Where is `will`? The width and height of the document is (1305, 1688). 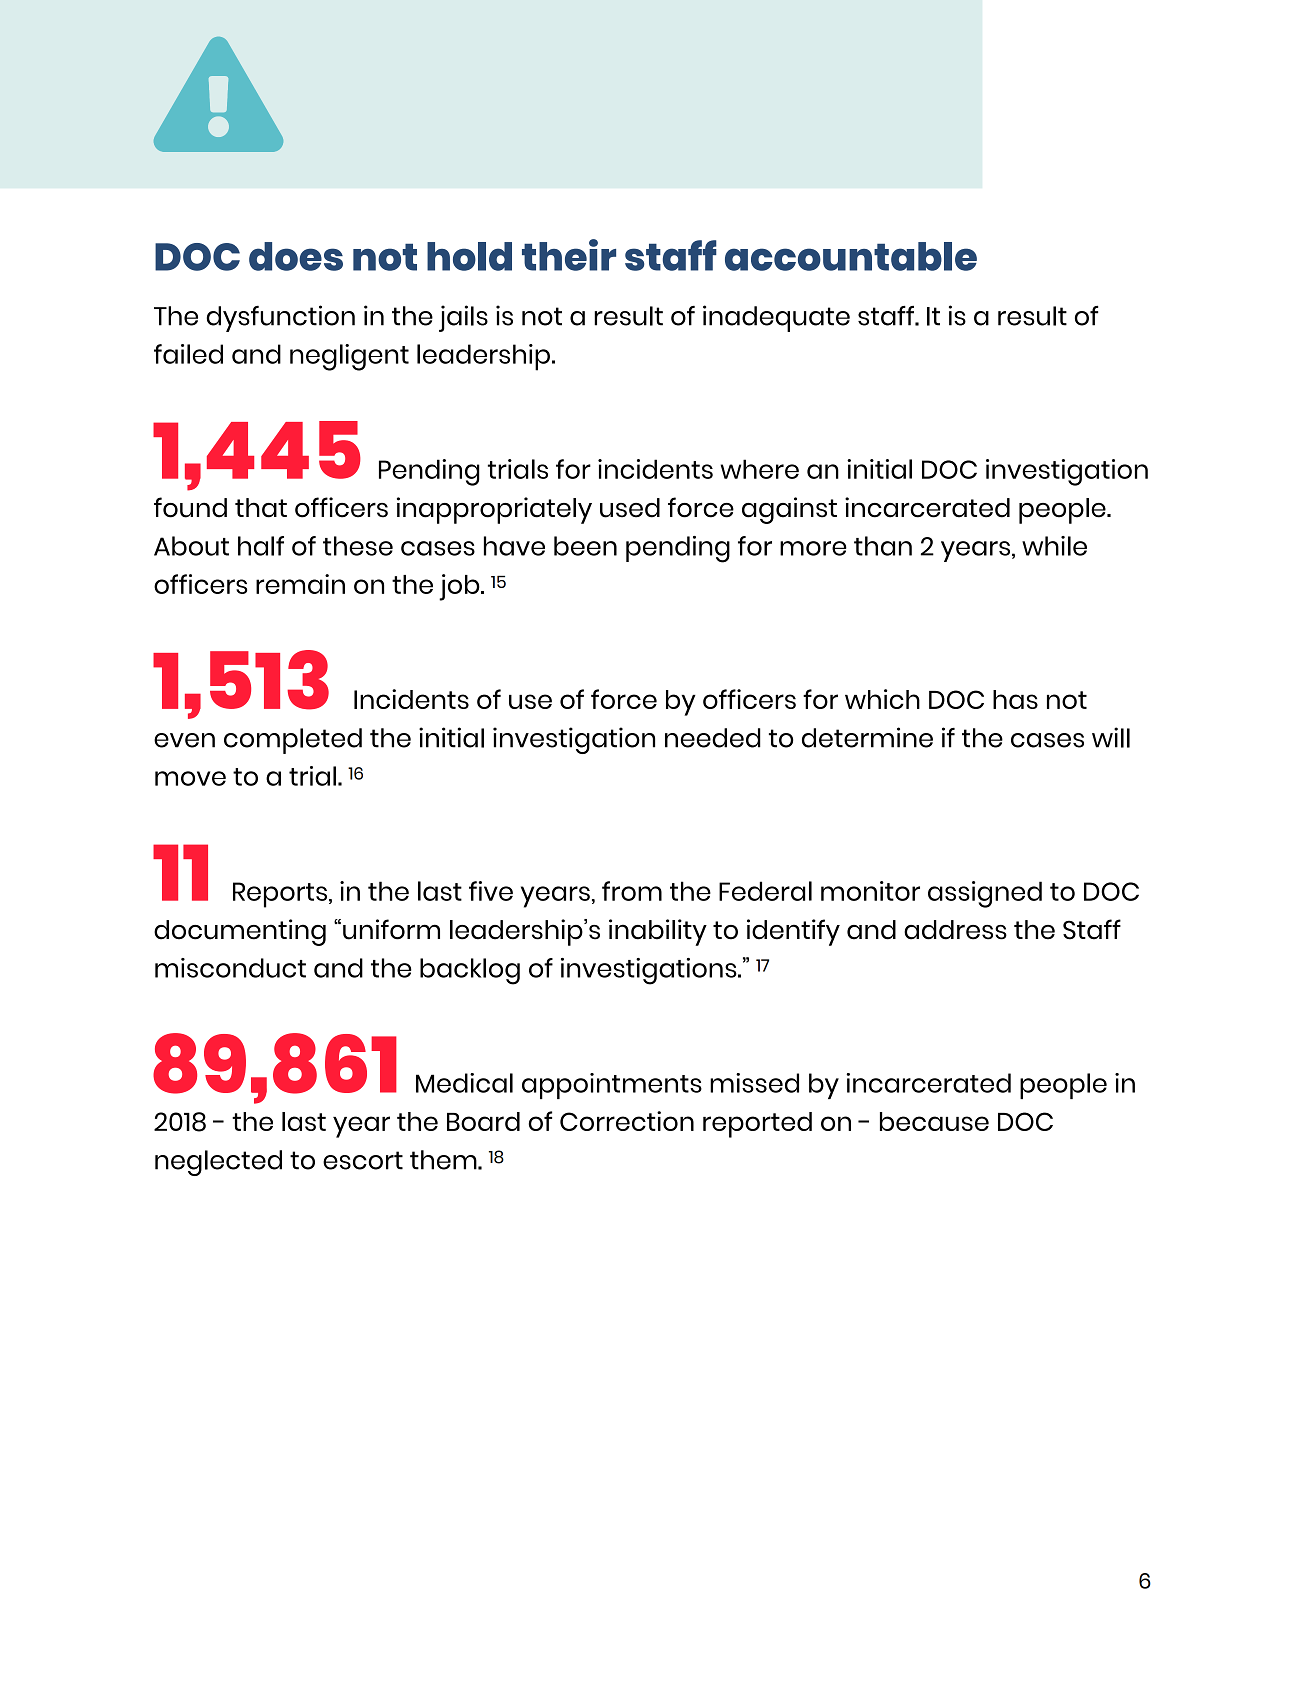 will is located at coordinates (1111, 737).
